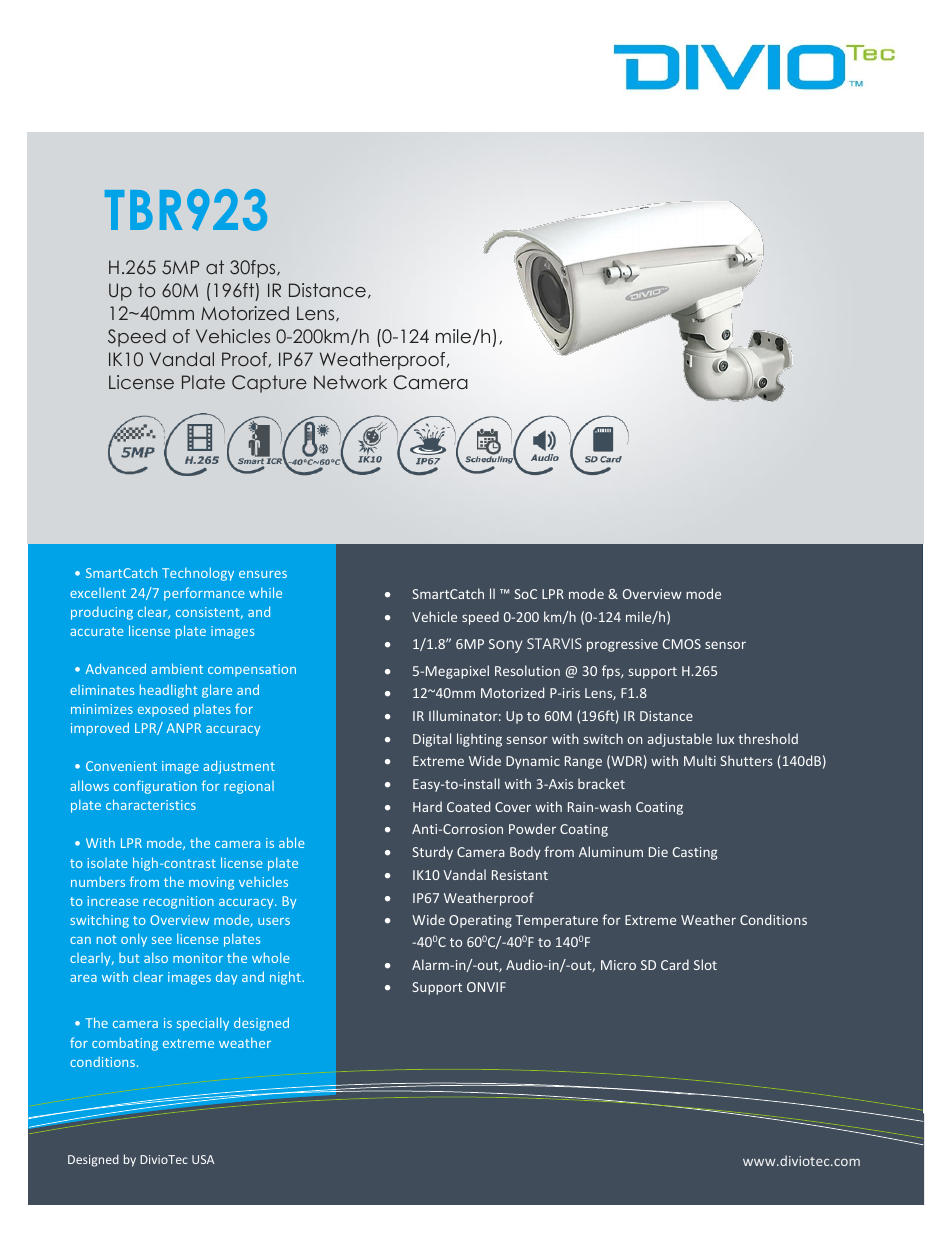 This screenshot has height=1233, width=952. Describe the element at coordinates (506, 646) in the screenshot. I see `Sony` at that location.
